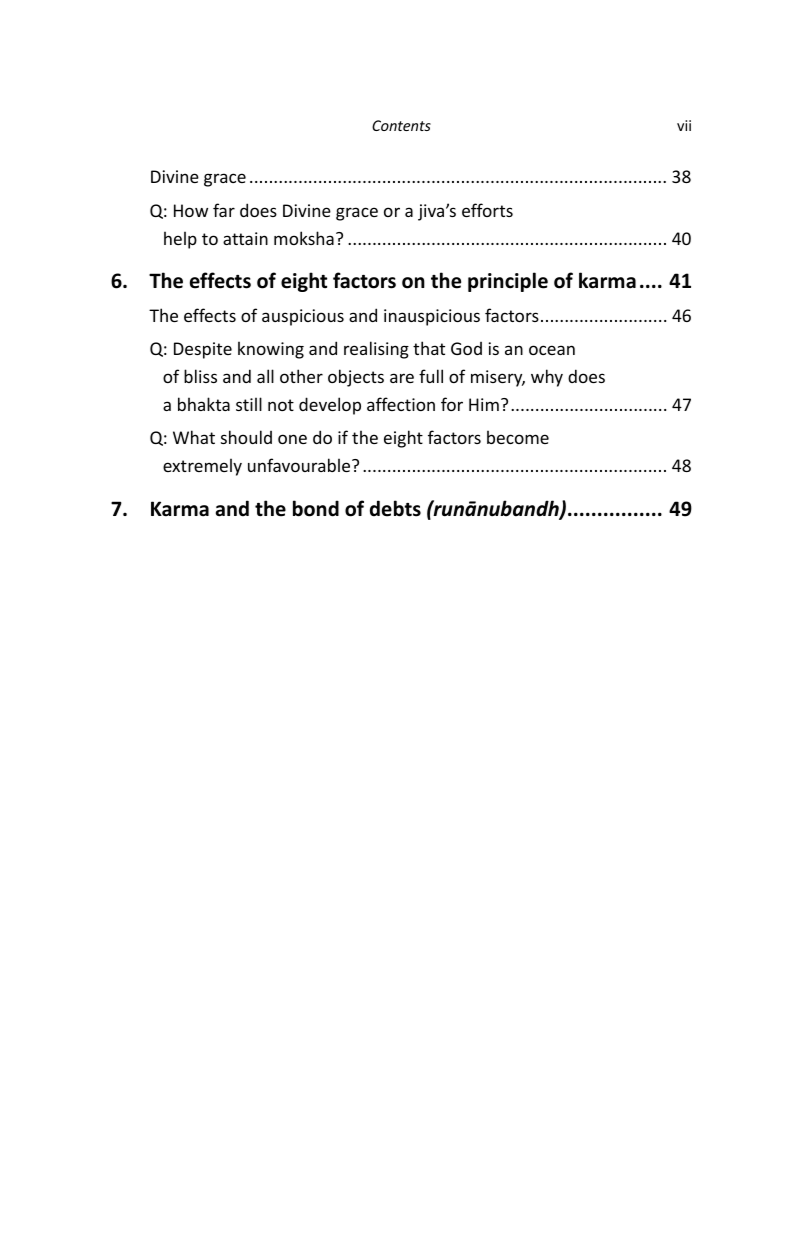 The height and width of the page is (1247, 803). Describe the element at coordinates (684, 125) in the page. I see `vii` at that location.
